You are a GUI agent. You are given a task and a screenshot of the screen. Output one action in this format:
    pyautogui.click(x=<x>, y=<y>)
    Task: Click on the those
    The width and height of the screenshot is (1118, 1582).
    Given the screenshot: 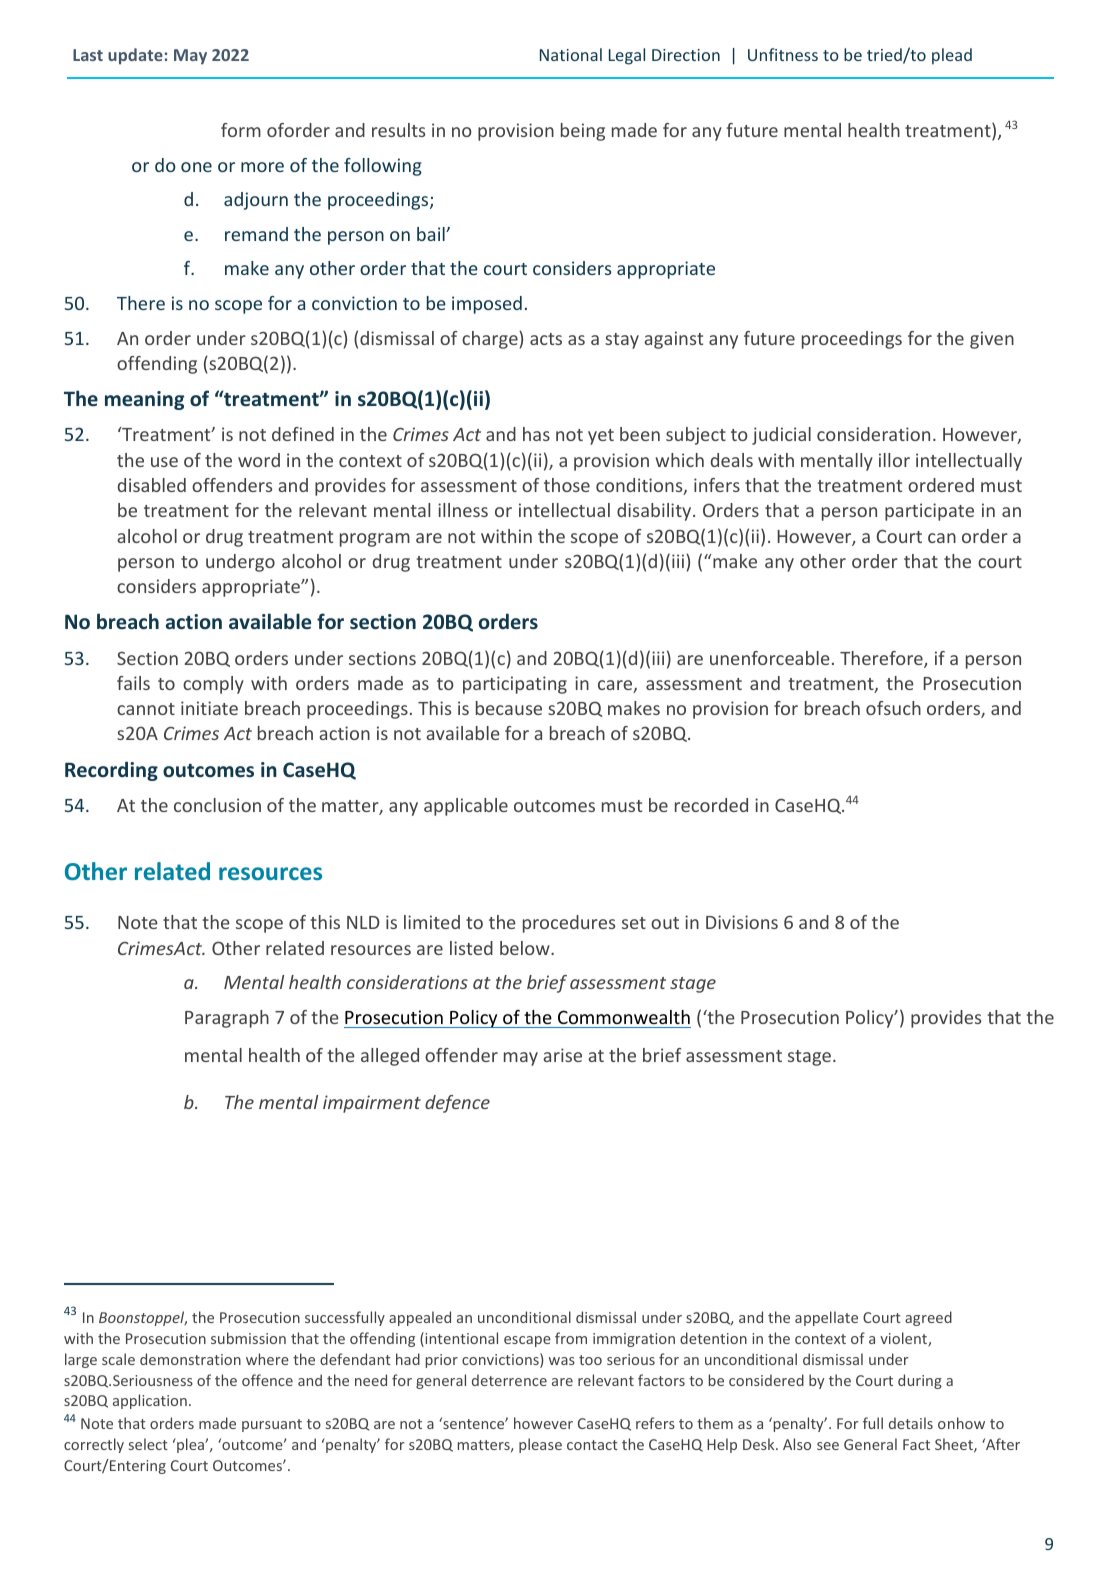 What is the action you would take?
    pyautogui.click(x=567, y=485)
